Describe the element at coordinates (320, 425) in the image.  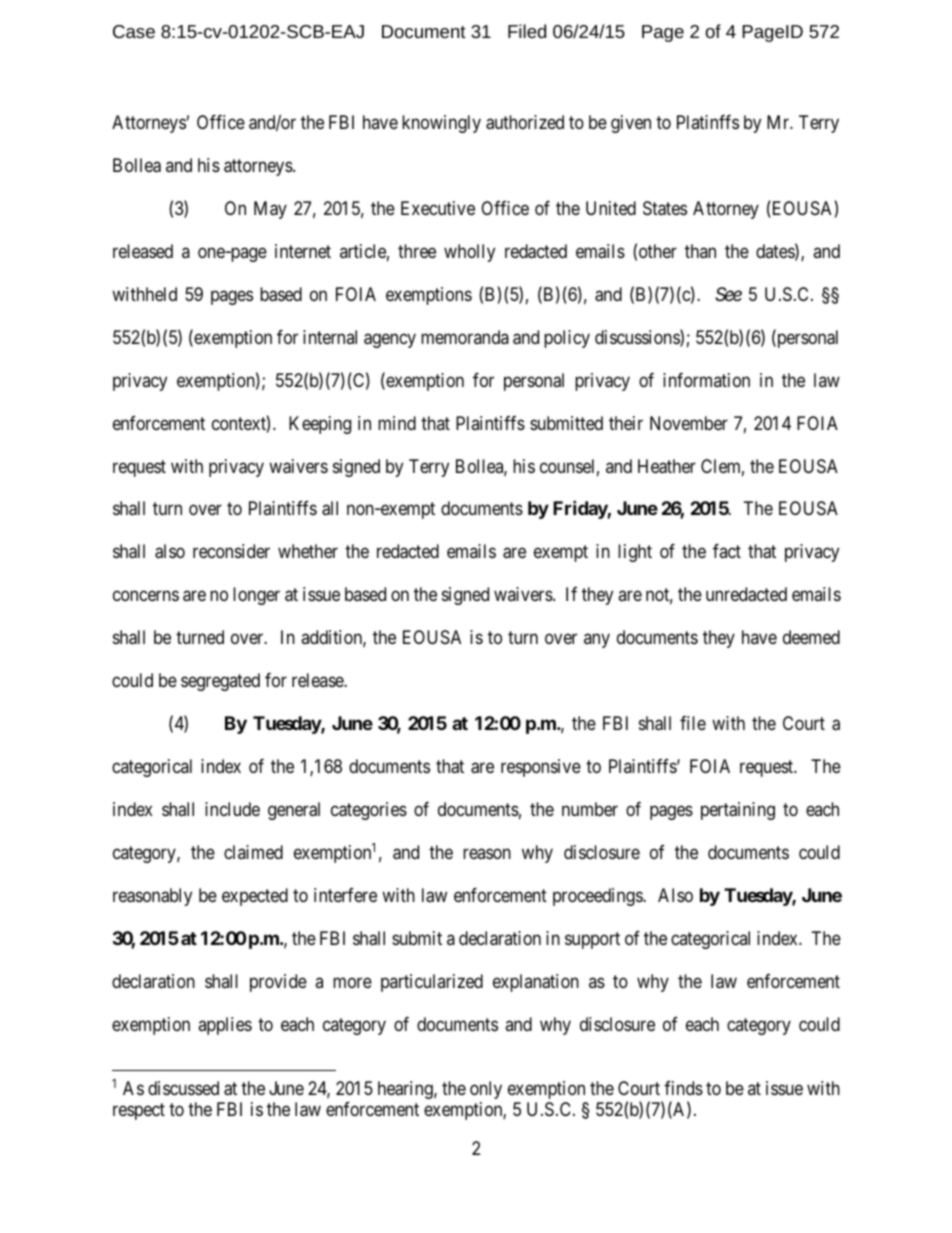
I see `Keeping` at that location.
